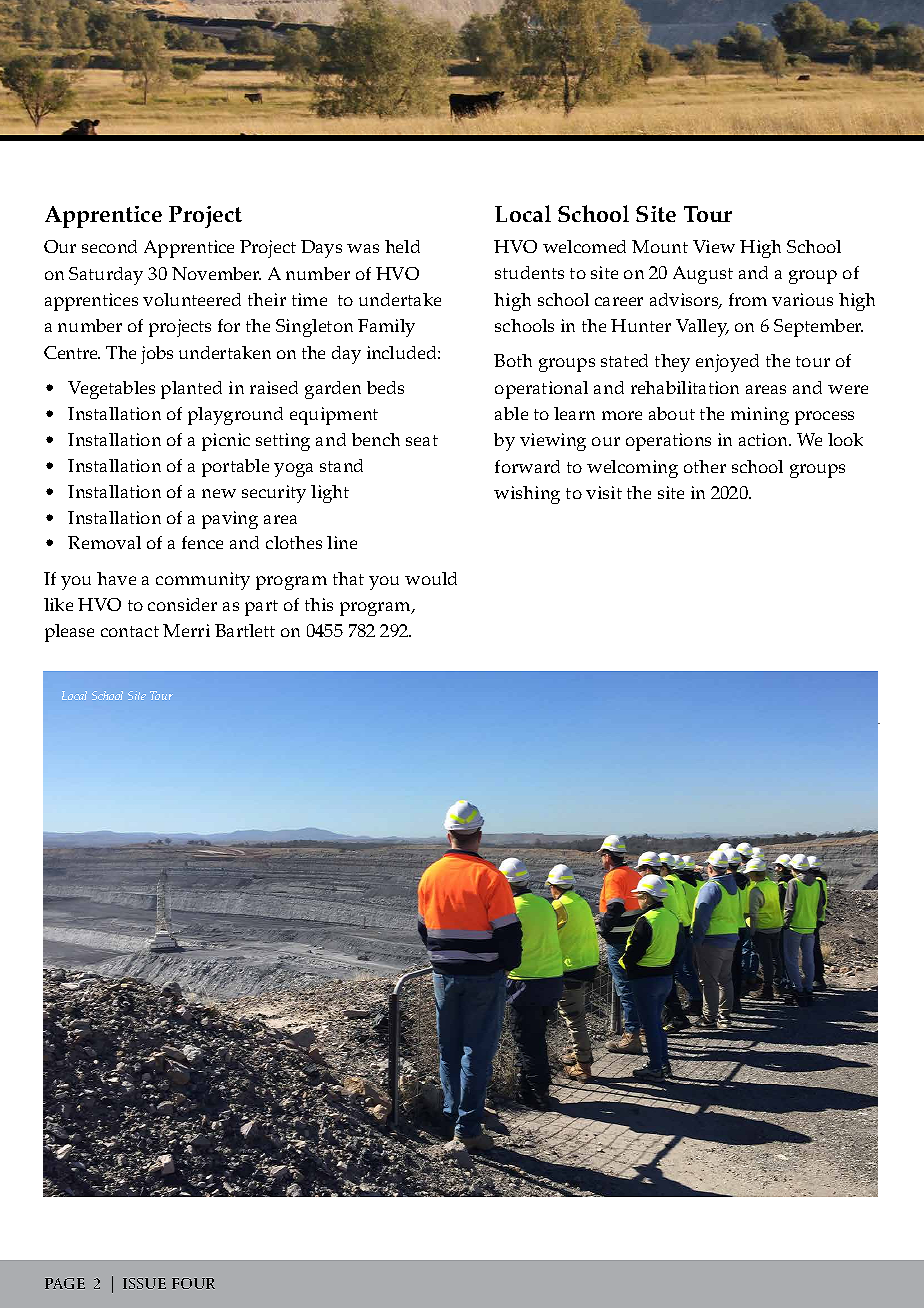  What do you see at coordinates (130, 631) in the page?
I see `contact` at bounding box center [130, 631].
